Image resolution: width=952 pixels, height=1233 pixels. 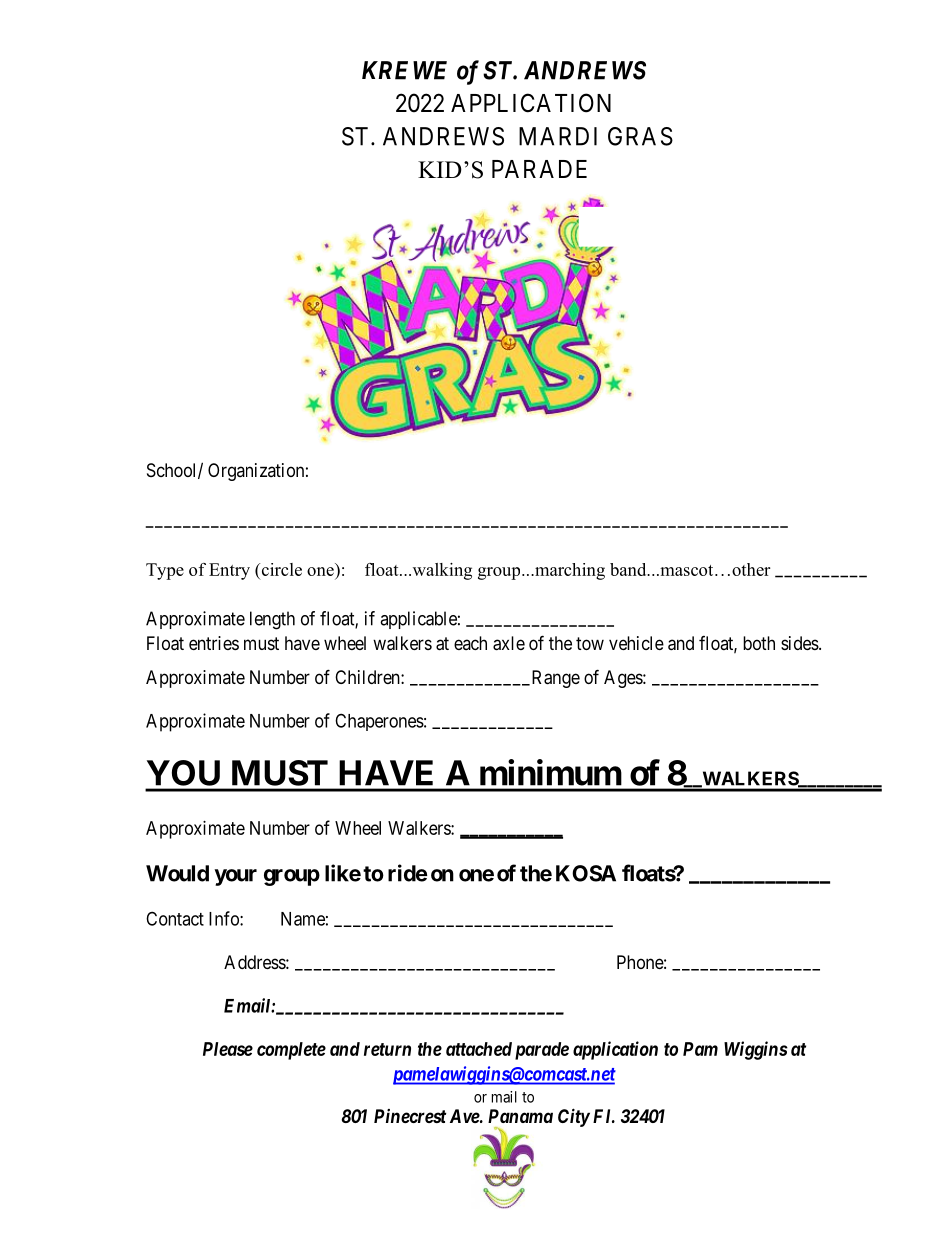 What do you see at coordinates (229, 571) in the screenshot?
I see `Entry` at bounding box center [229, 571].
